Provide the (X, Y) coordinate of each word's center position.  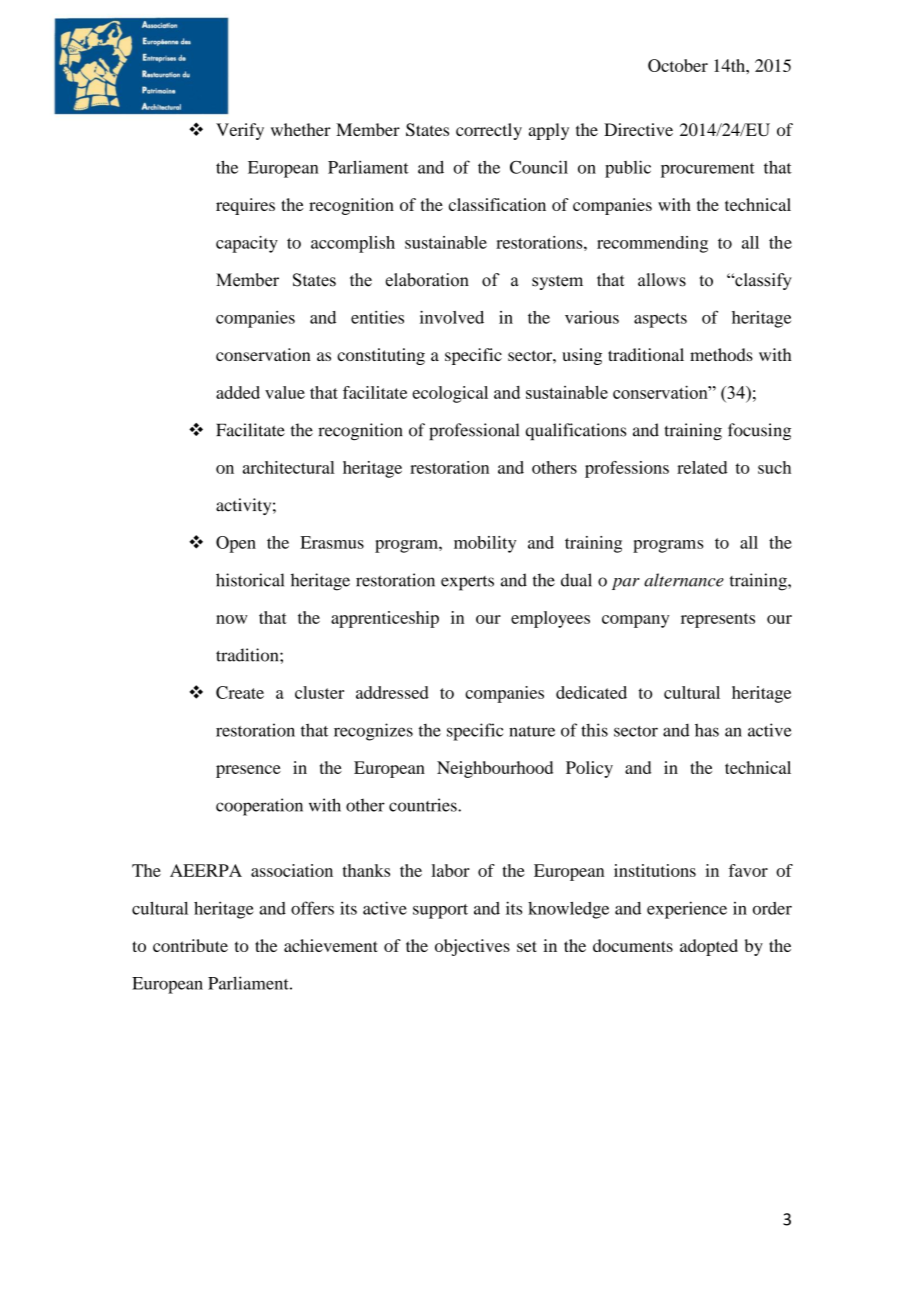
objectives (472, 947)
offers (312, 908)
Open (236, 544)
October (678, 65)
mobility (485, 544)
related (702, 467)
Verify (240, 131)
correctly (489, 131)
